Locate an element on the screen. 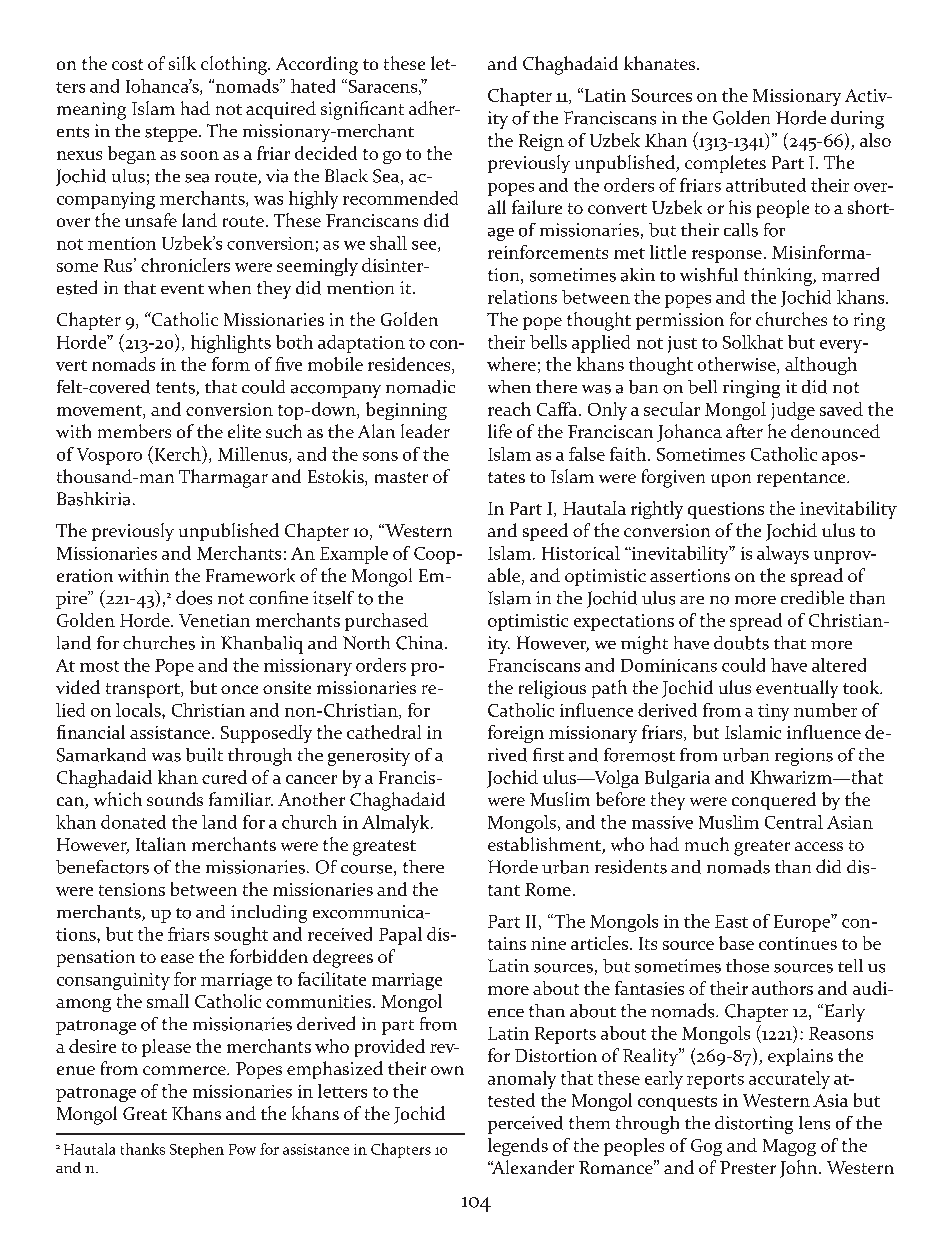  Stephen is located at coordinates (197, 1150).
